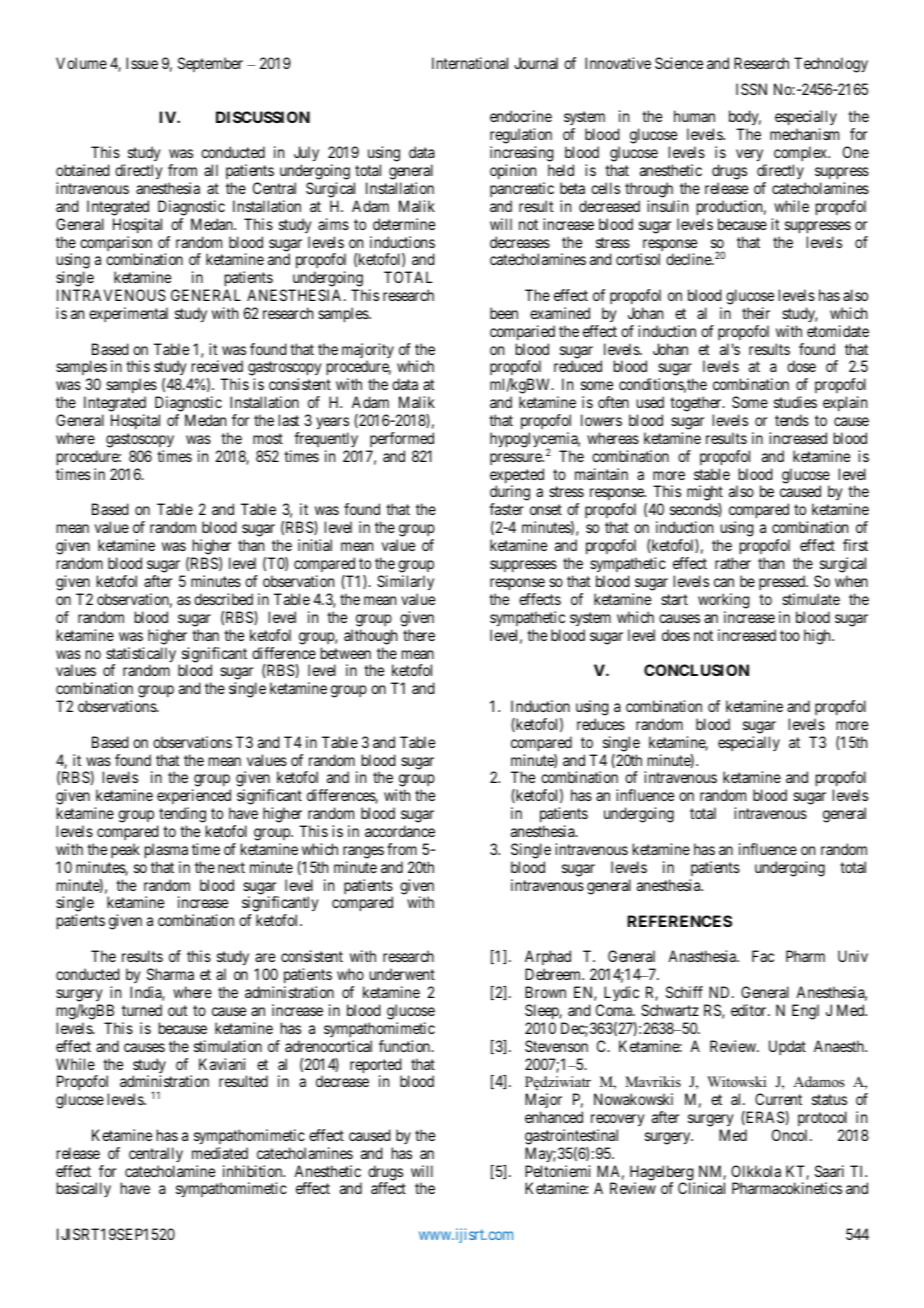 The height and width of the screenshot is (1308, 924). What do you see at coordinates (751, 89) in the screenshot?
I see `ISSN` at bounding box center [751, 89].
